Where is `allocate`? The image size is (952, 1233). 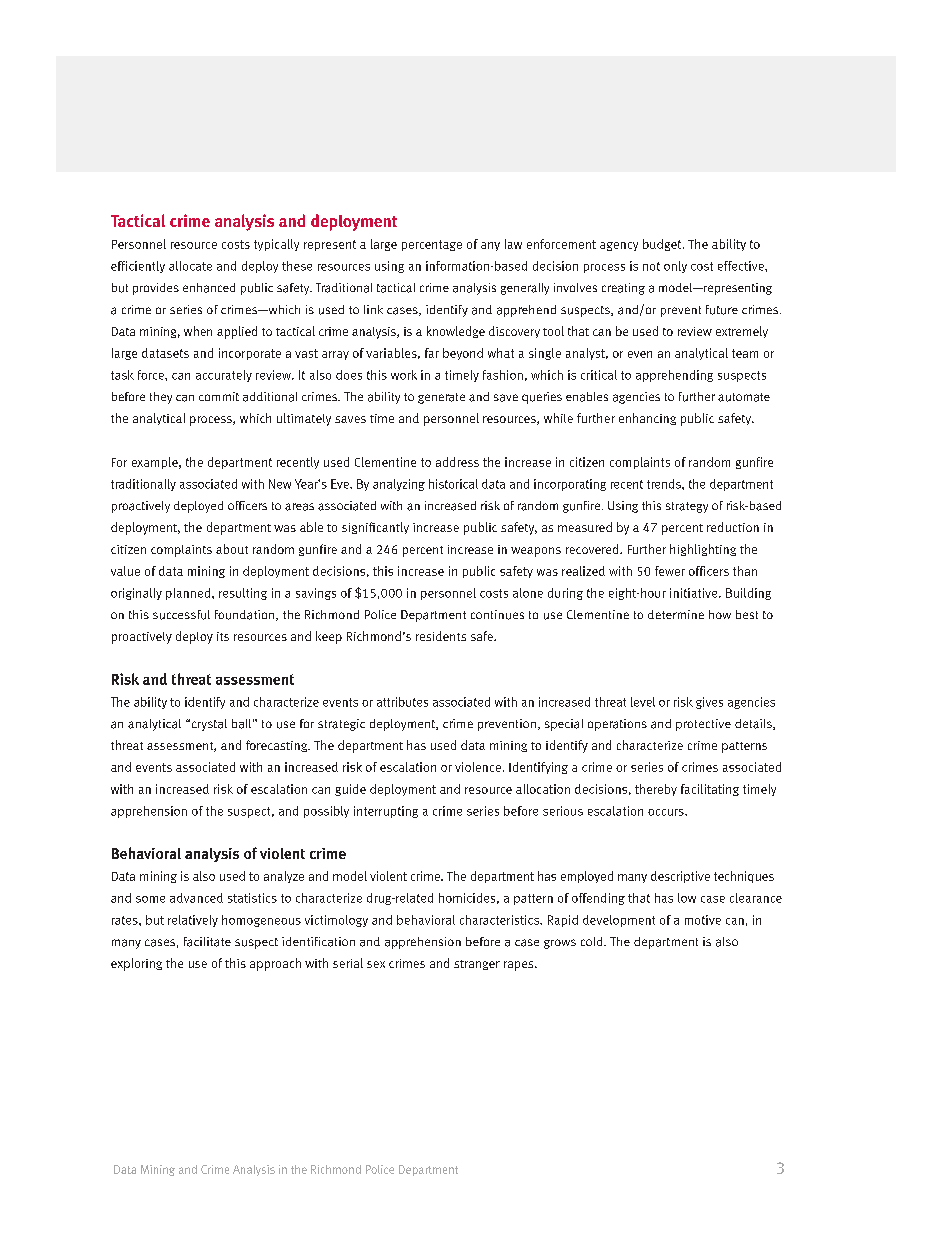 allocate is located at coordinates (190, 266).
